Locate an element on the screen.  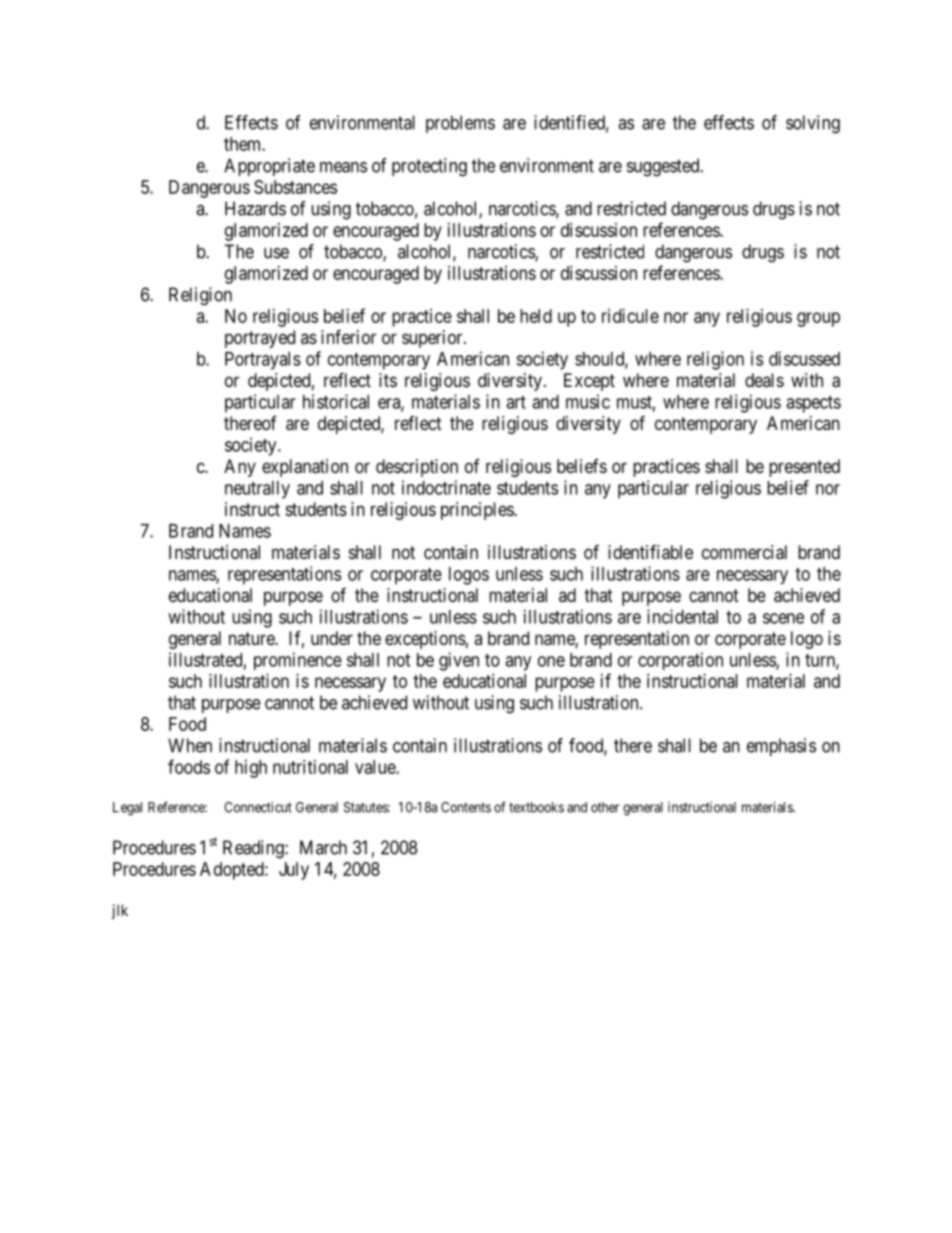
Reading is located at coordinates (254, 849).
